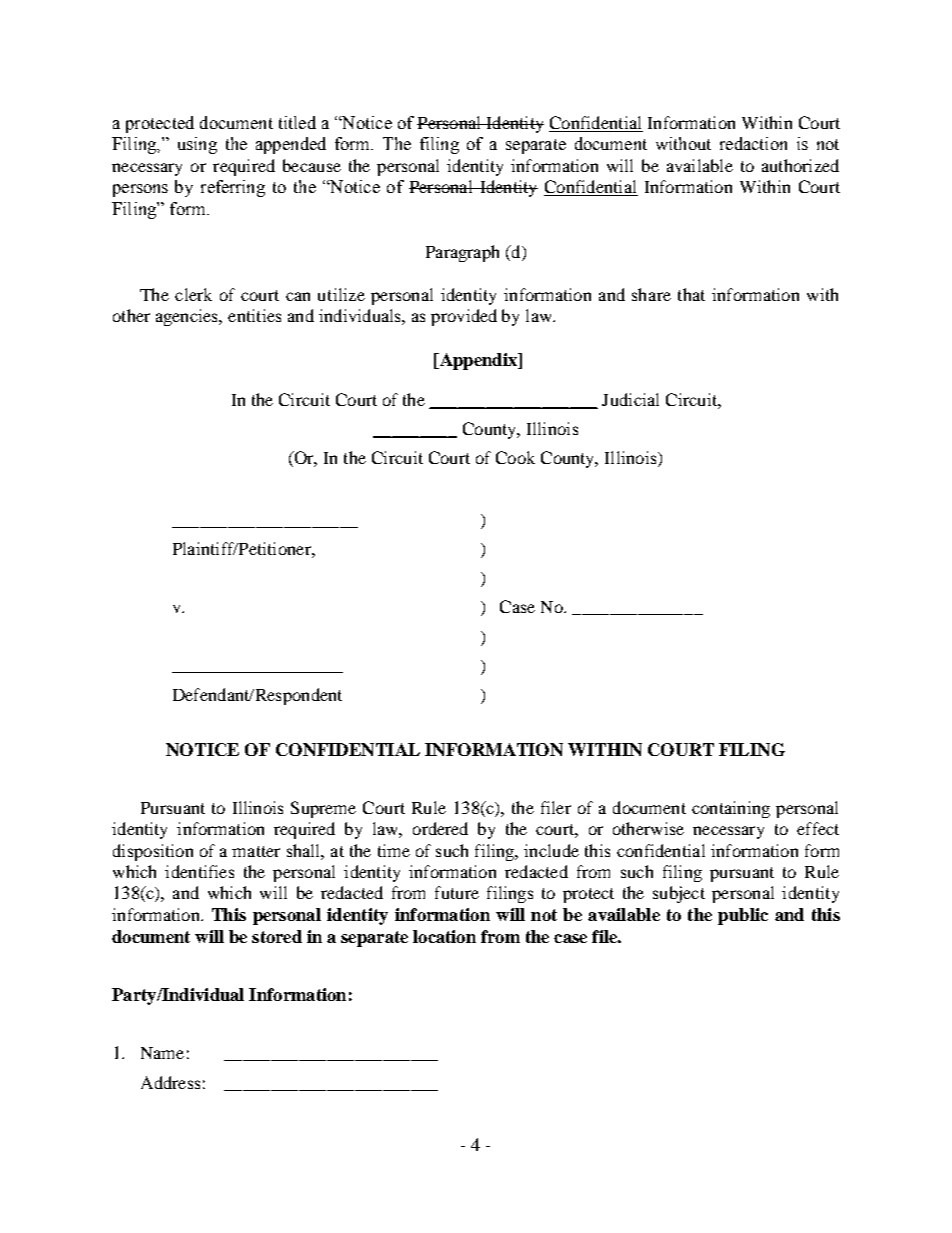  I want to click on Name, so click(162, 1053).
